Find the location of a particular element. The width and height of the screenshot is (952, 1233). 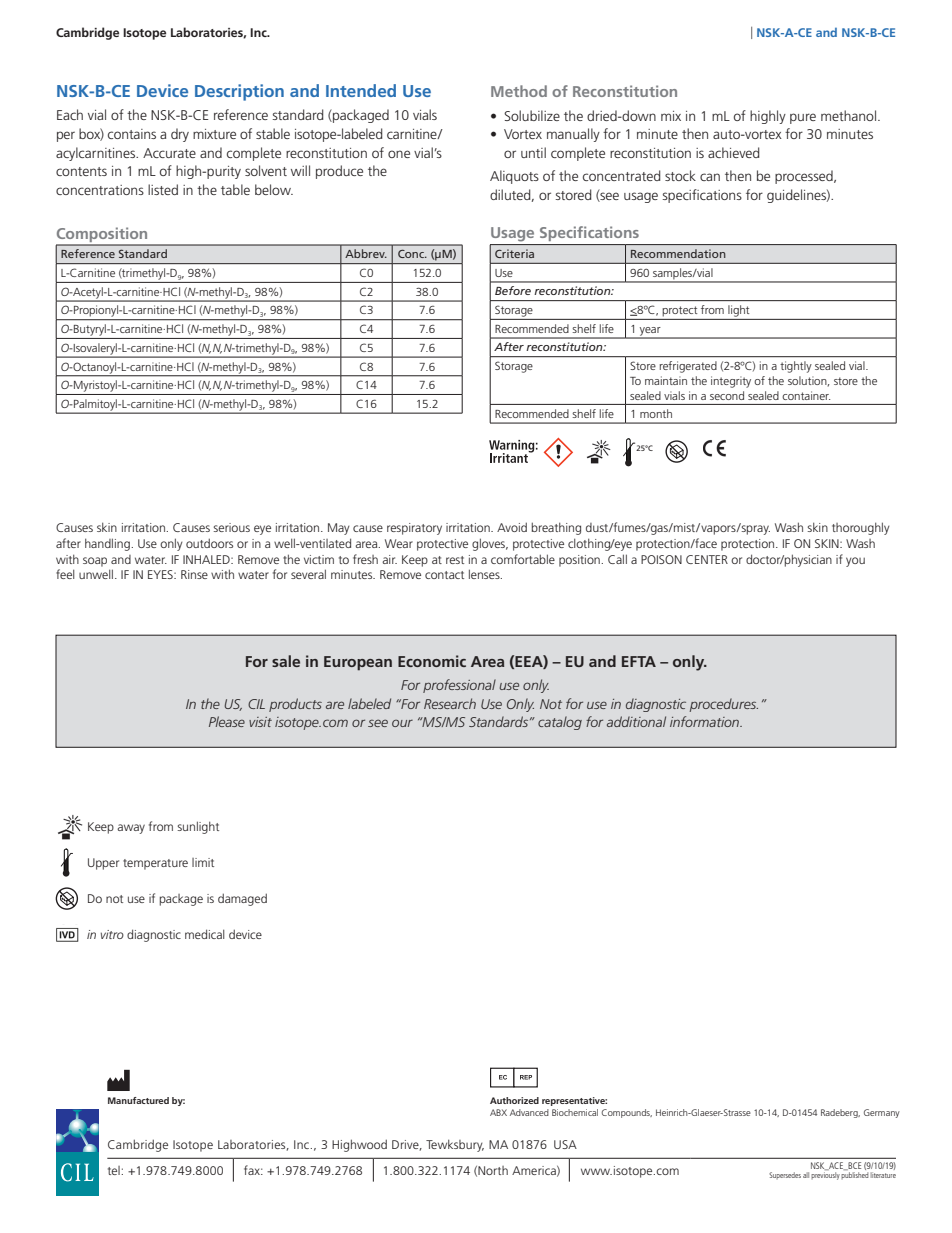

medical is located at coordinates (205, 934).
